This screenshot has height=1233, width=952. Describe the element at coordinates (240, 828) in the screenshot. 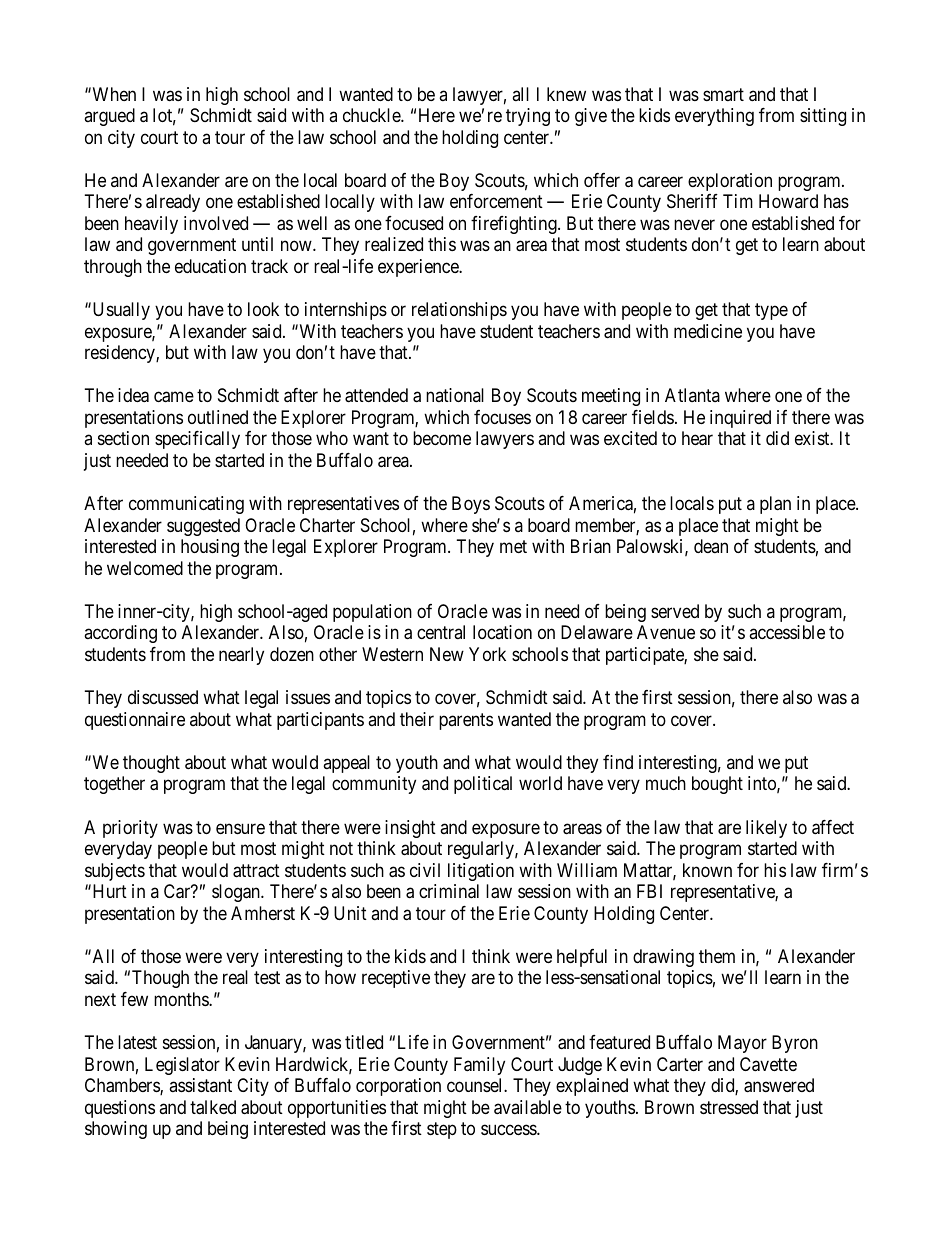

I see `ensure` at that location.
